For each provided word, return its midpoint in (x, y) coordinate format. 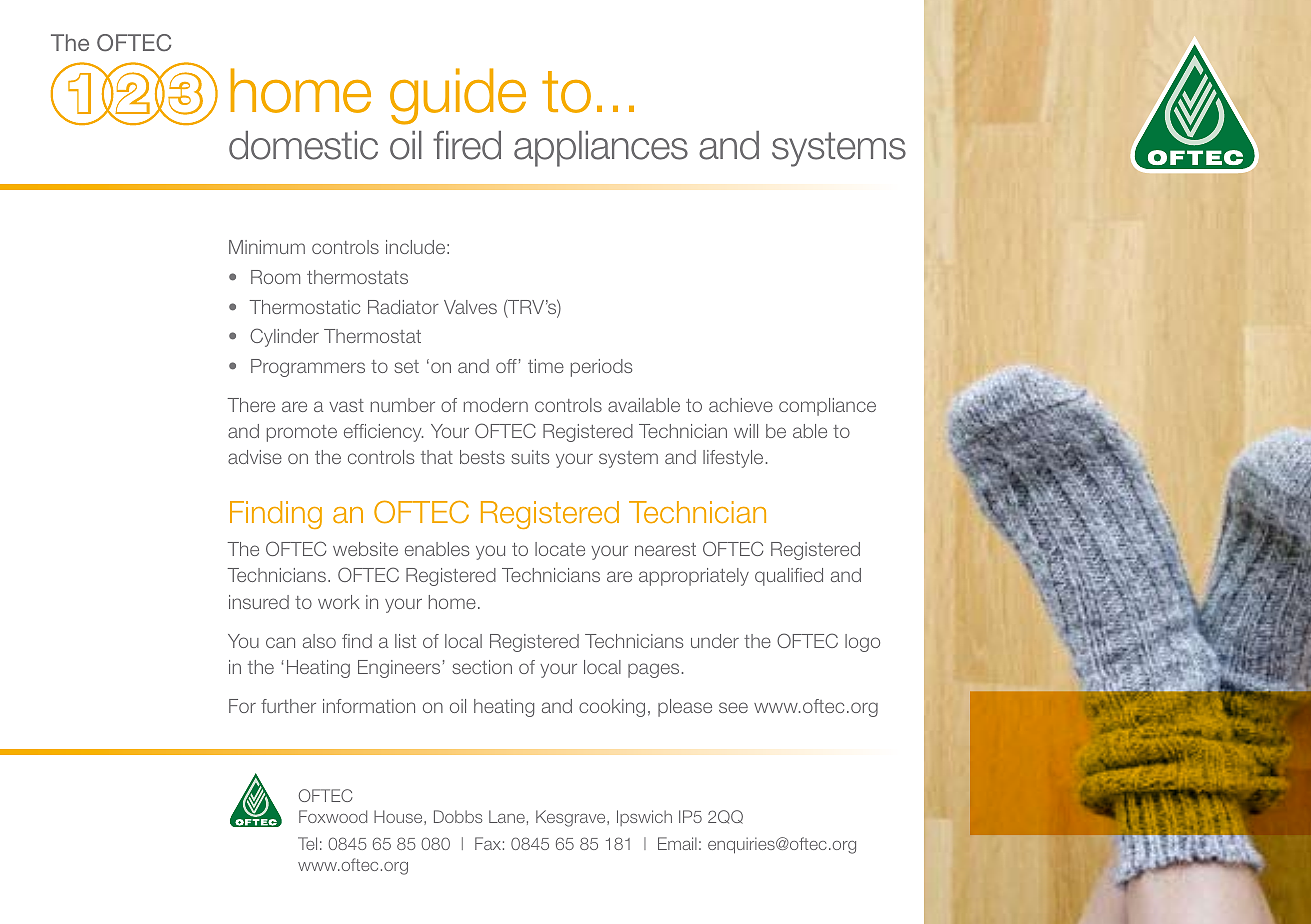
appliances (601, 149)
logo (862, 643)
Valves (470, 307)
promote (302, 433)
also (319, 641)
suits (530, 457)
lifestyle (733, 459)
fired (467, 145)
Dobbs (458, 816)
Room (275, 277)
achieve (741, 405)
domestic (303, 145)
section (482, 667)
